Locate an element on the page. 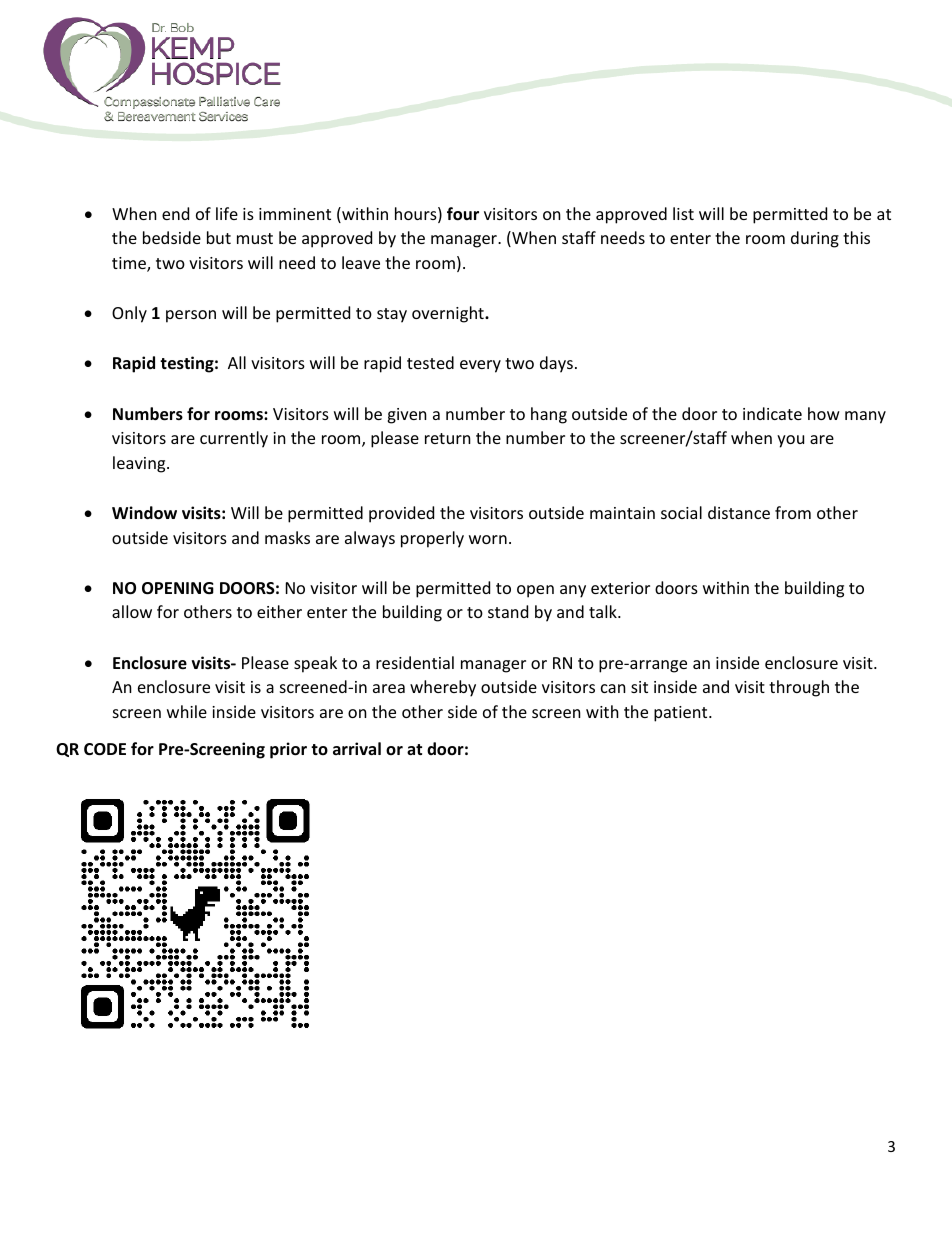 This document has width=952, height=1233. from is located at coordinates (793, 512).
